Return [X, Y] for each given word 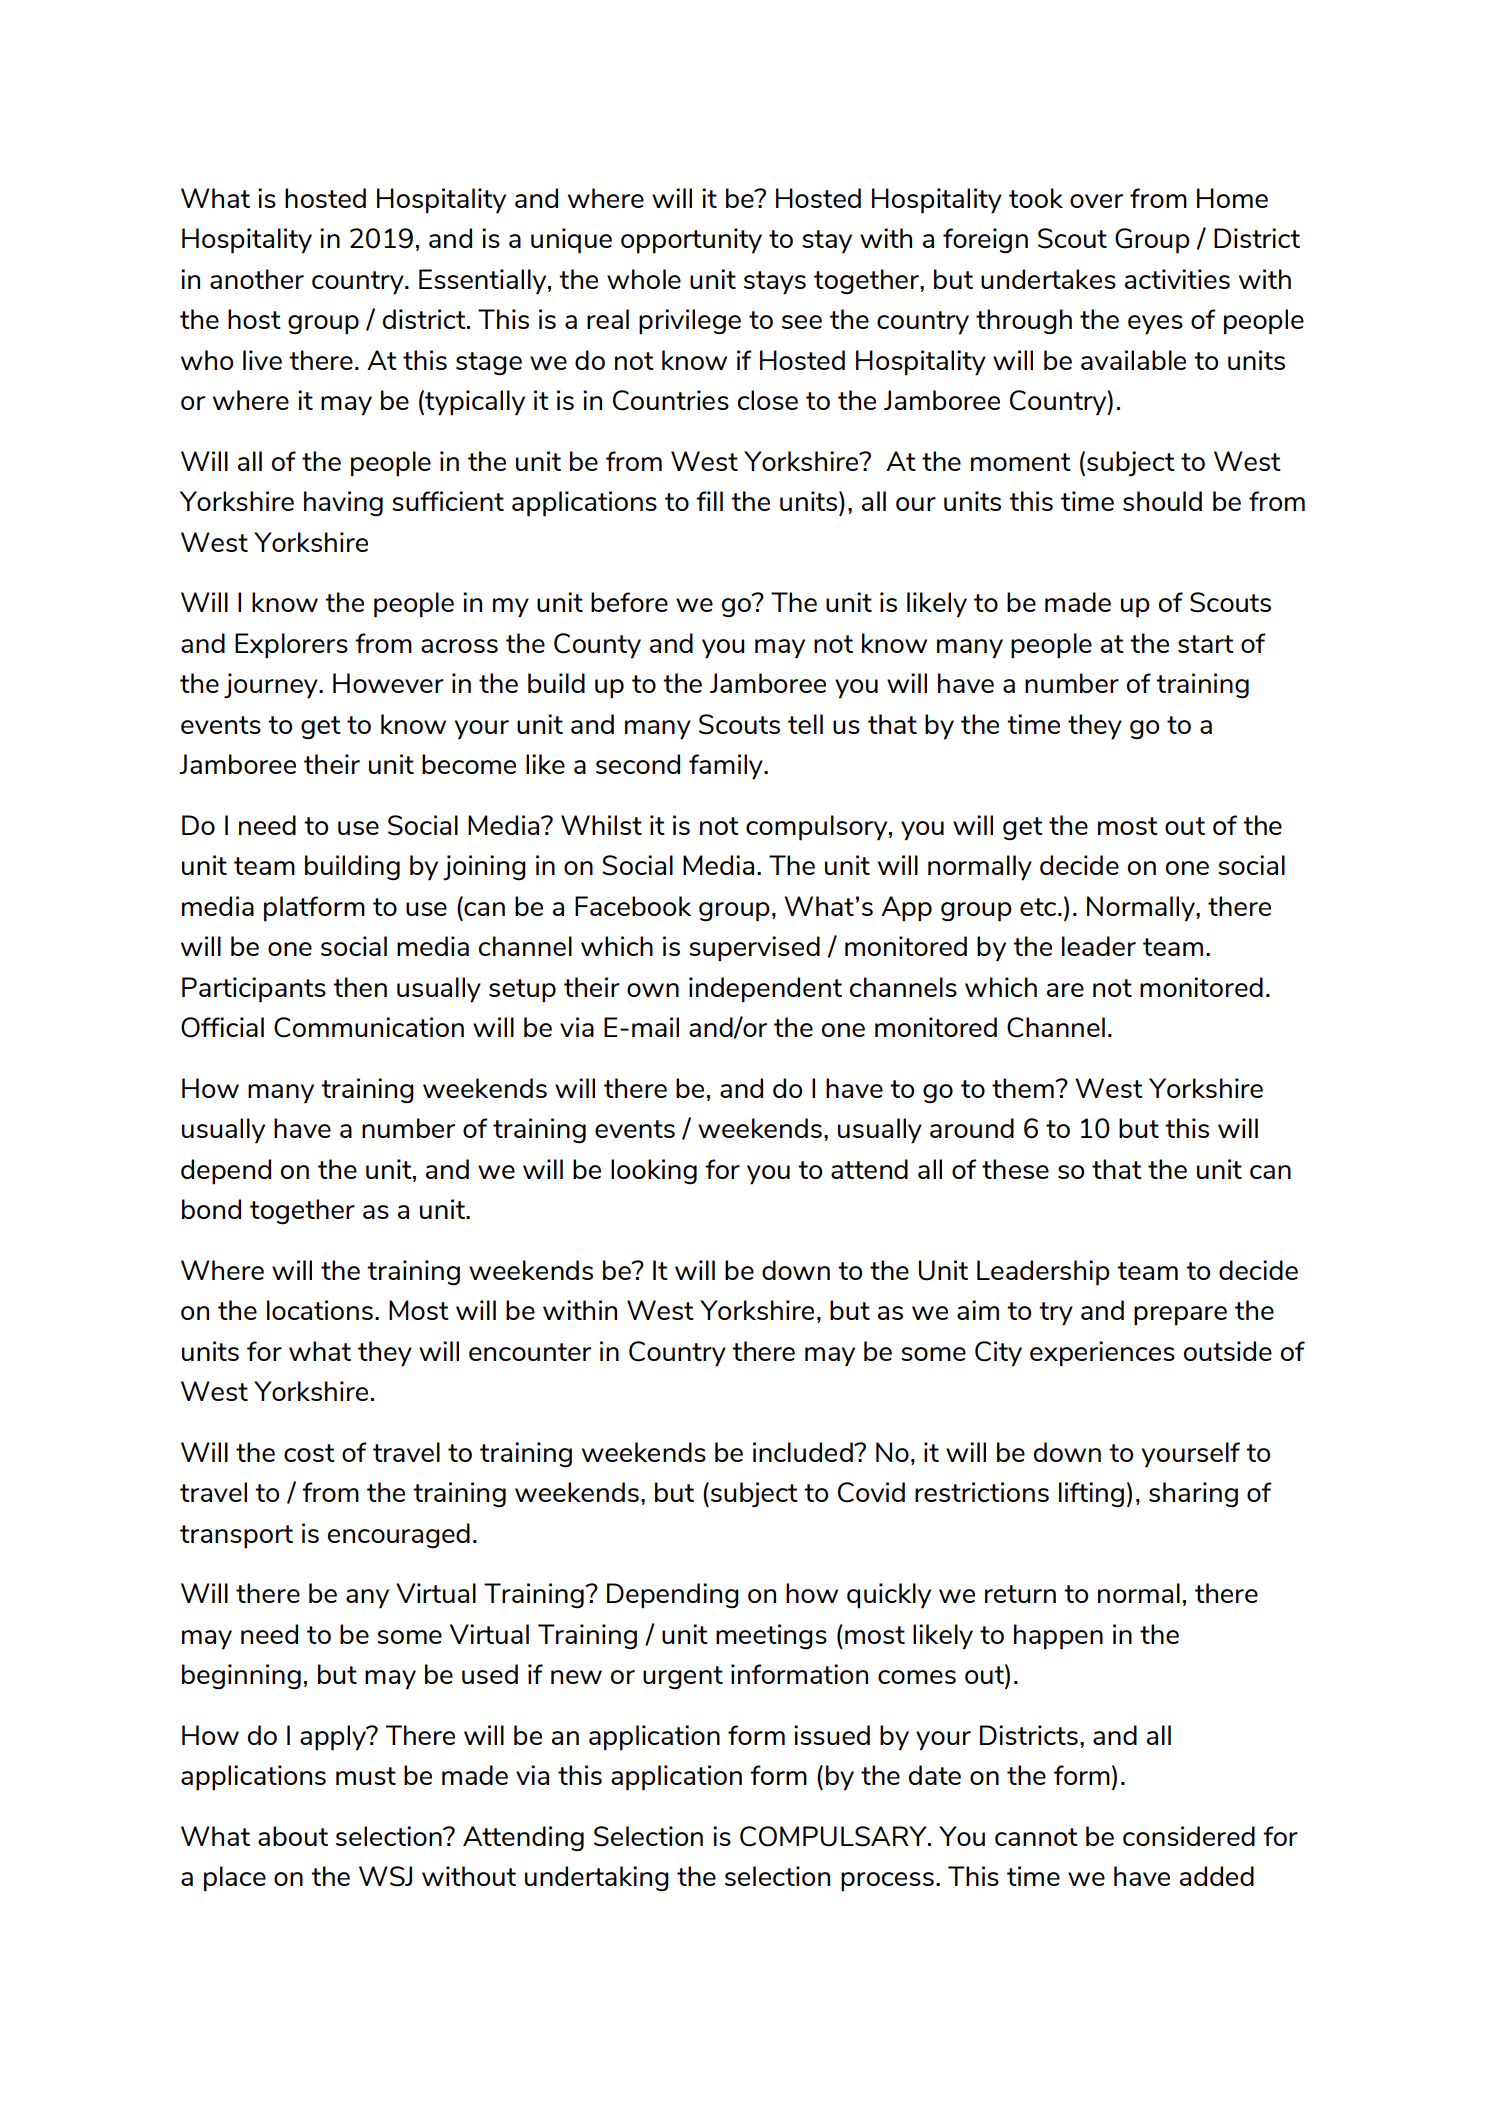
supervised [754, 949]
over [1096, 201]
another [257, 279]
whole [644, 279]
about [293, 1836]
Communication [369, 1027]
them [1023, 1088]
